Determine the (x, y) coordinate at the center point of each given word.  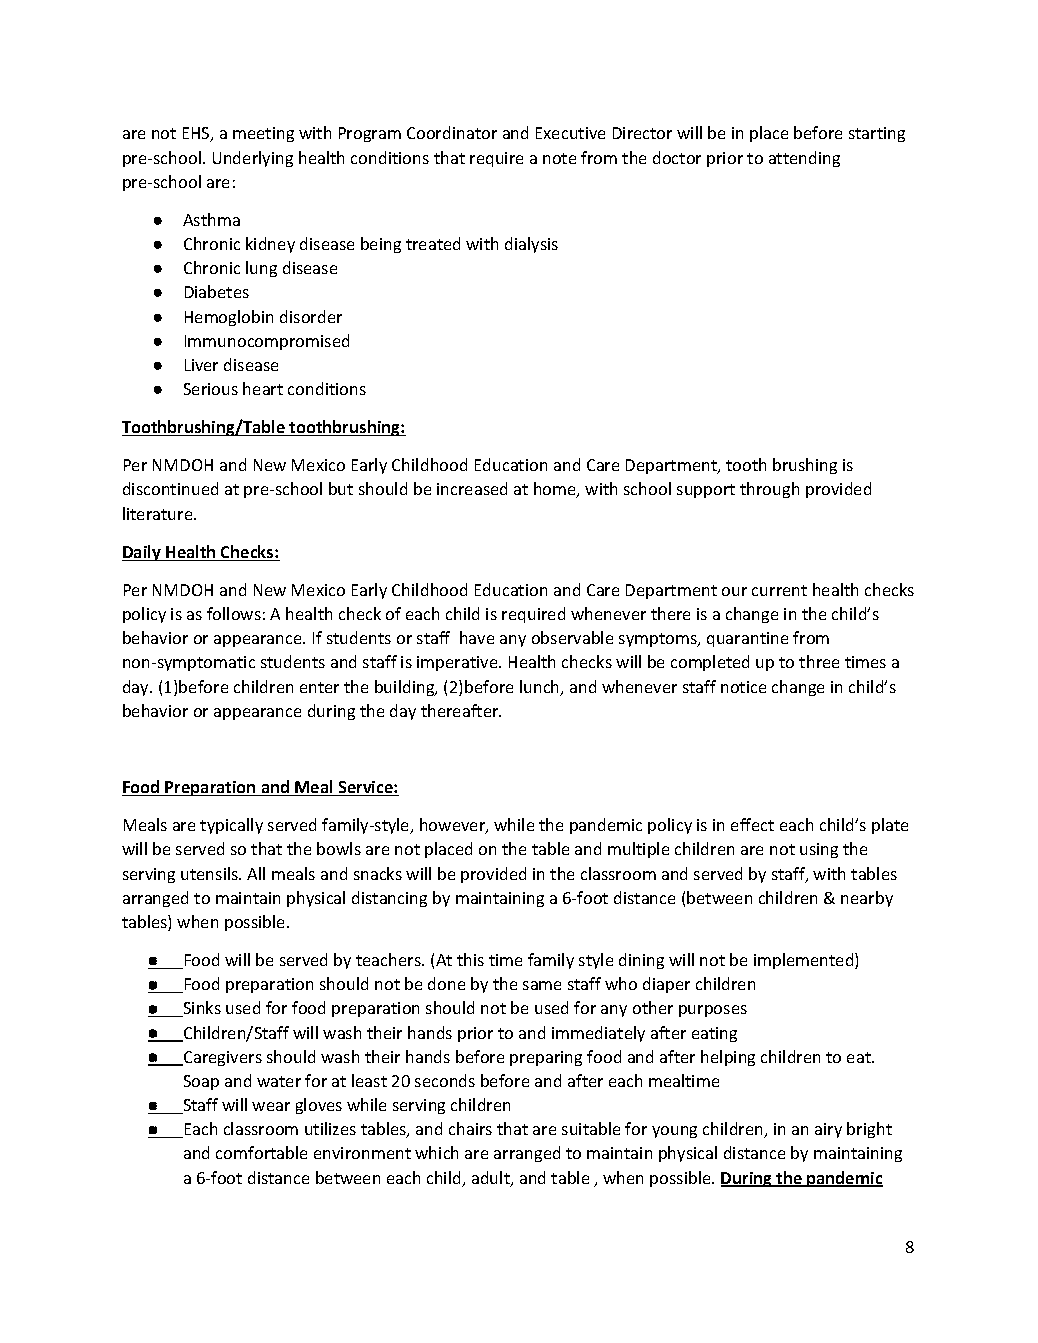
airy (828, 1130)
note (559, 158)
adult (492, 1179)
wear (271, 1106)
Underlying (253, 159)
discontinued (170, 488)
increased (472, 488)
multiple (638, 850)
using (819, 850)
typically (231, 826)
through (769, 490)
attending (804, 159)
